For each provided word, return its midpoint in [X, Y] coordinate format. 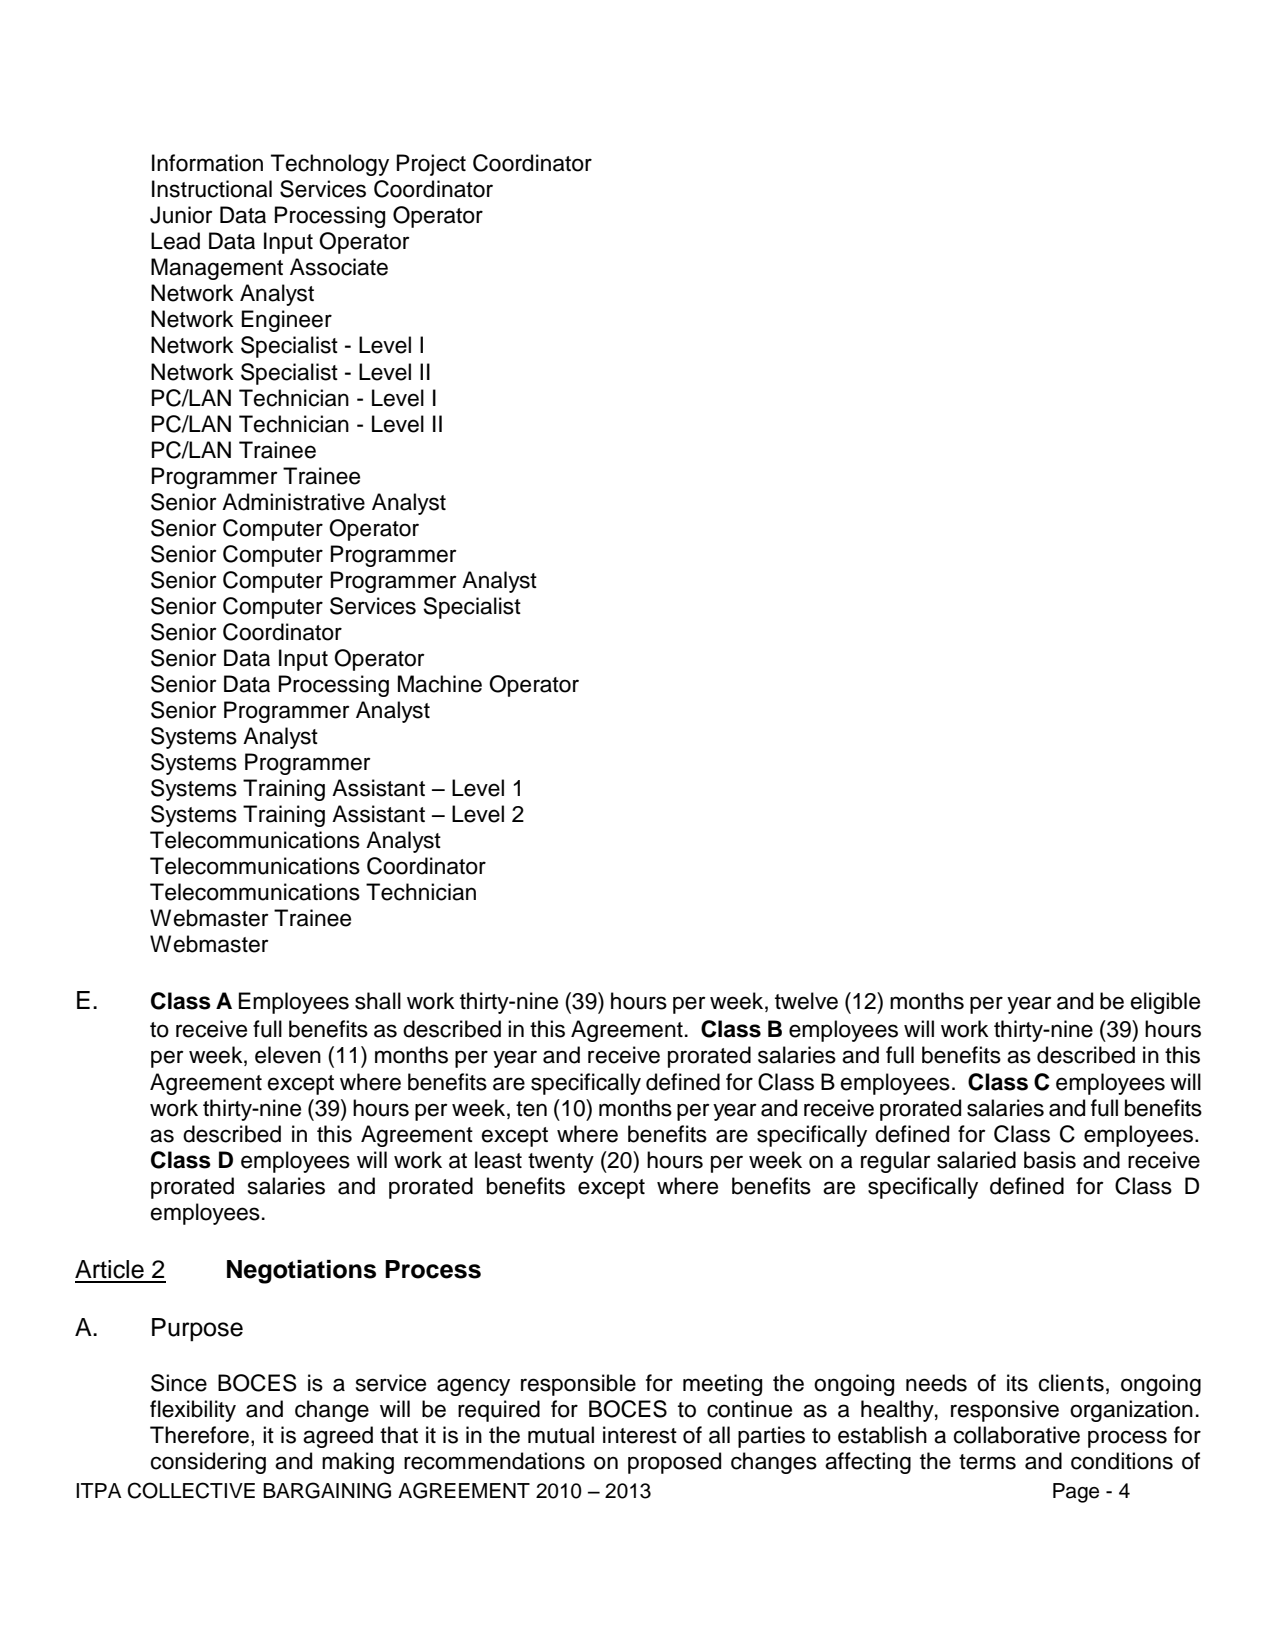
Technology [330, 165]
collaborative [1016, 1435]
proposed [674, 1463]
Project [431, 165]
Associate [339, 267]
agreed [338, 1437]
